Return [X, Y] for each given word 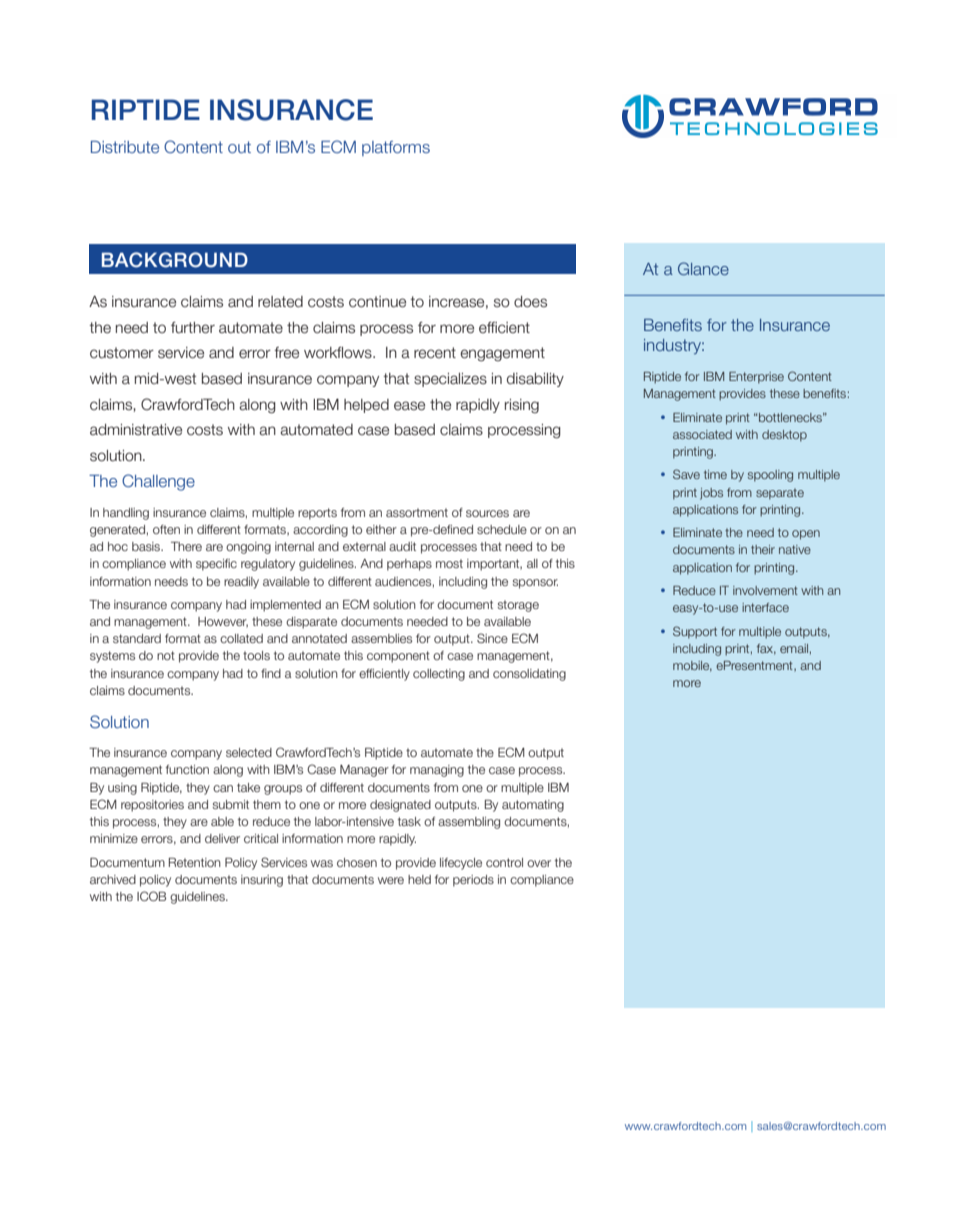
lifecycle [461, 864]
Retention [195, 862]
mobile [692, 666]
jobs [711, 494]
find [271, 673]
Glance [703, 268]
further [193, 328]
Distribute [125, 147]
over [539, 863]
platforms [396, 148]
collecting [439, 675]
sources [487, 513]
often [166, 529]
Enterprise [756, 378]
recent [435, 353]
